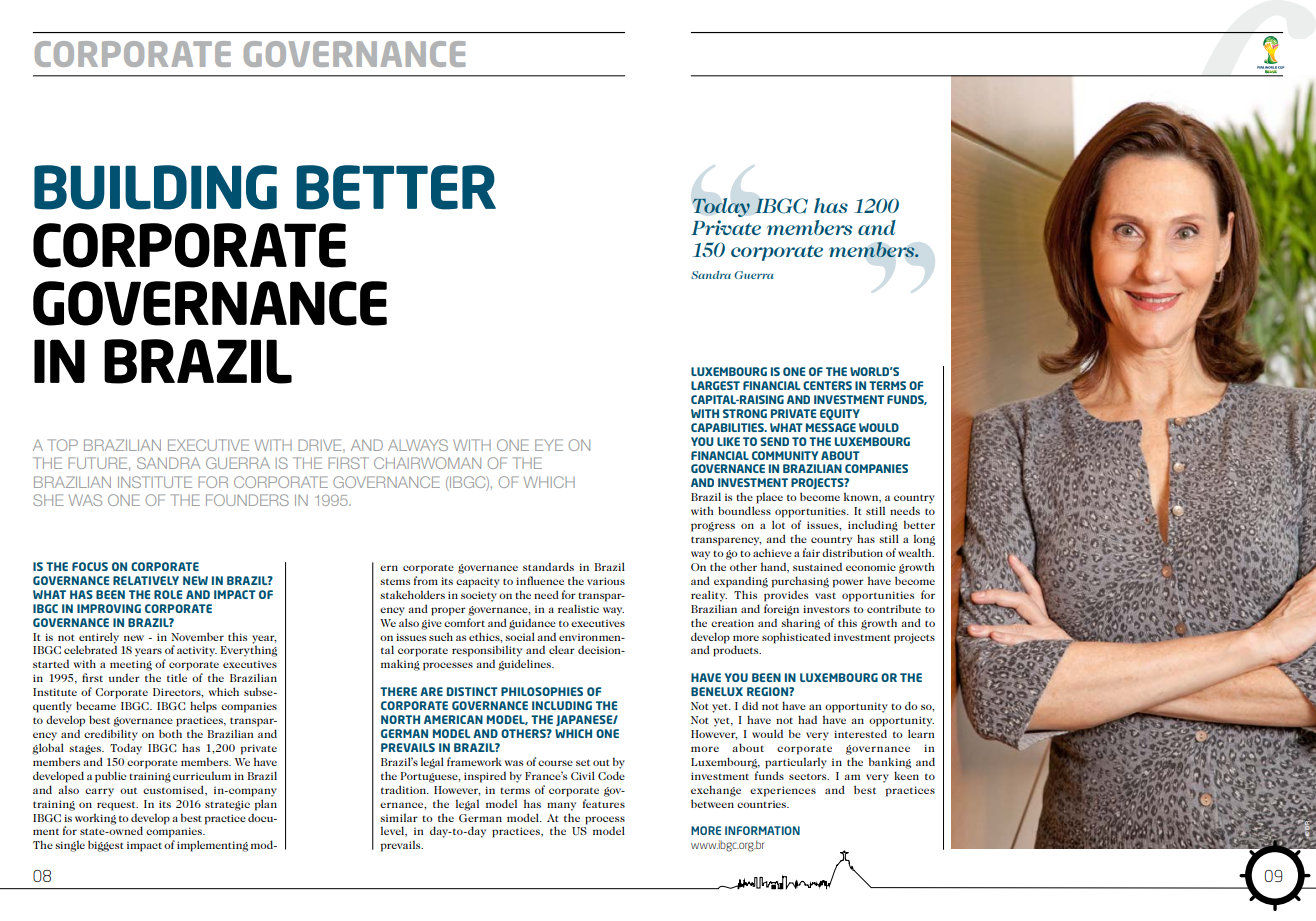 The height and width of the image is (921, 1316). I want to click on November, so click(197, 636).
